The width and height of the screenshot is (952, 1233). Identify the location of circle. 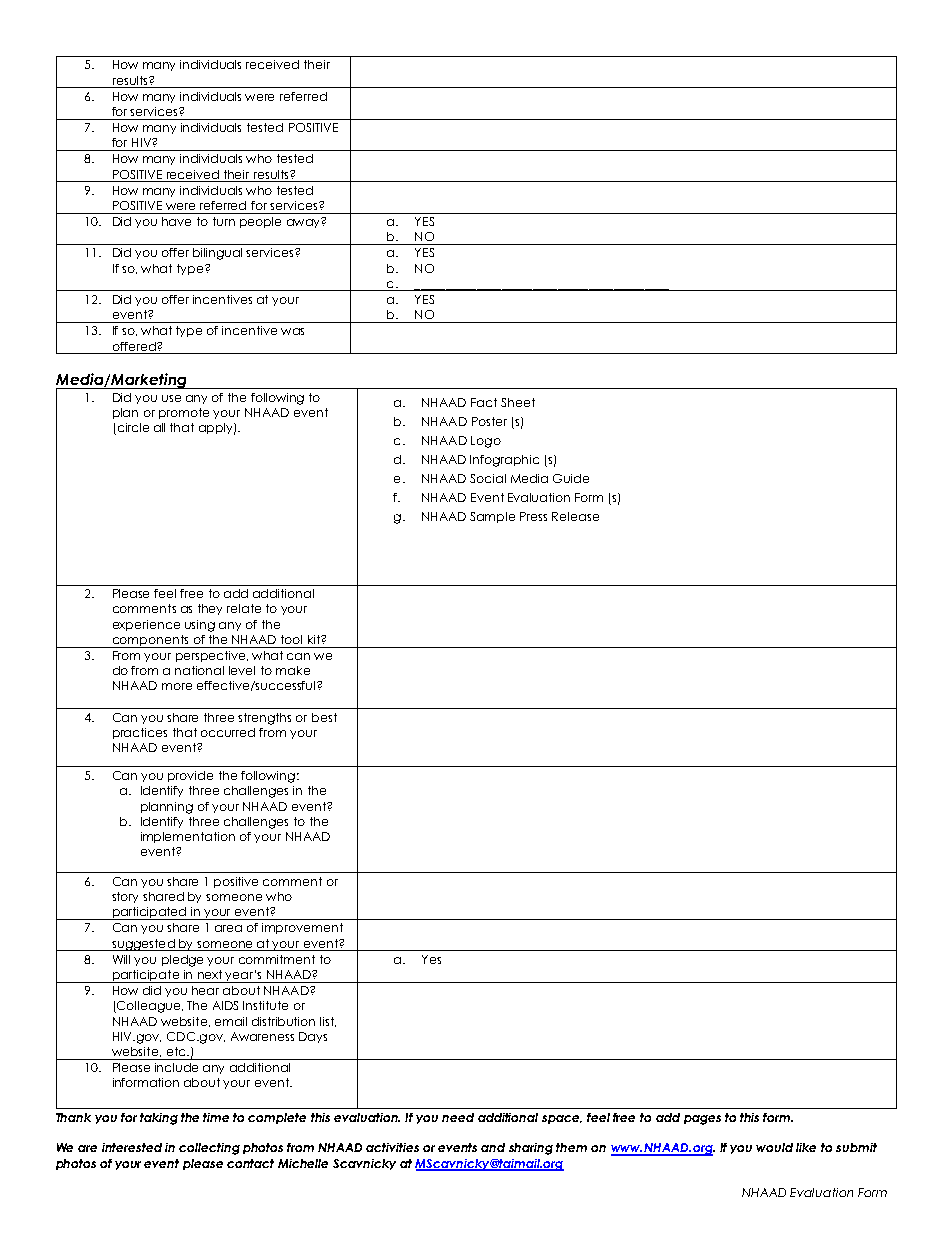
(132, 429).
